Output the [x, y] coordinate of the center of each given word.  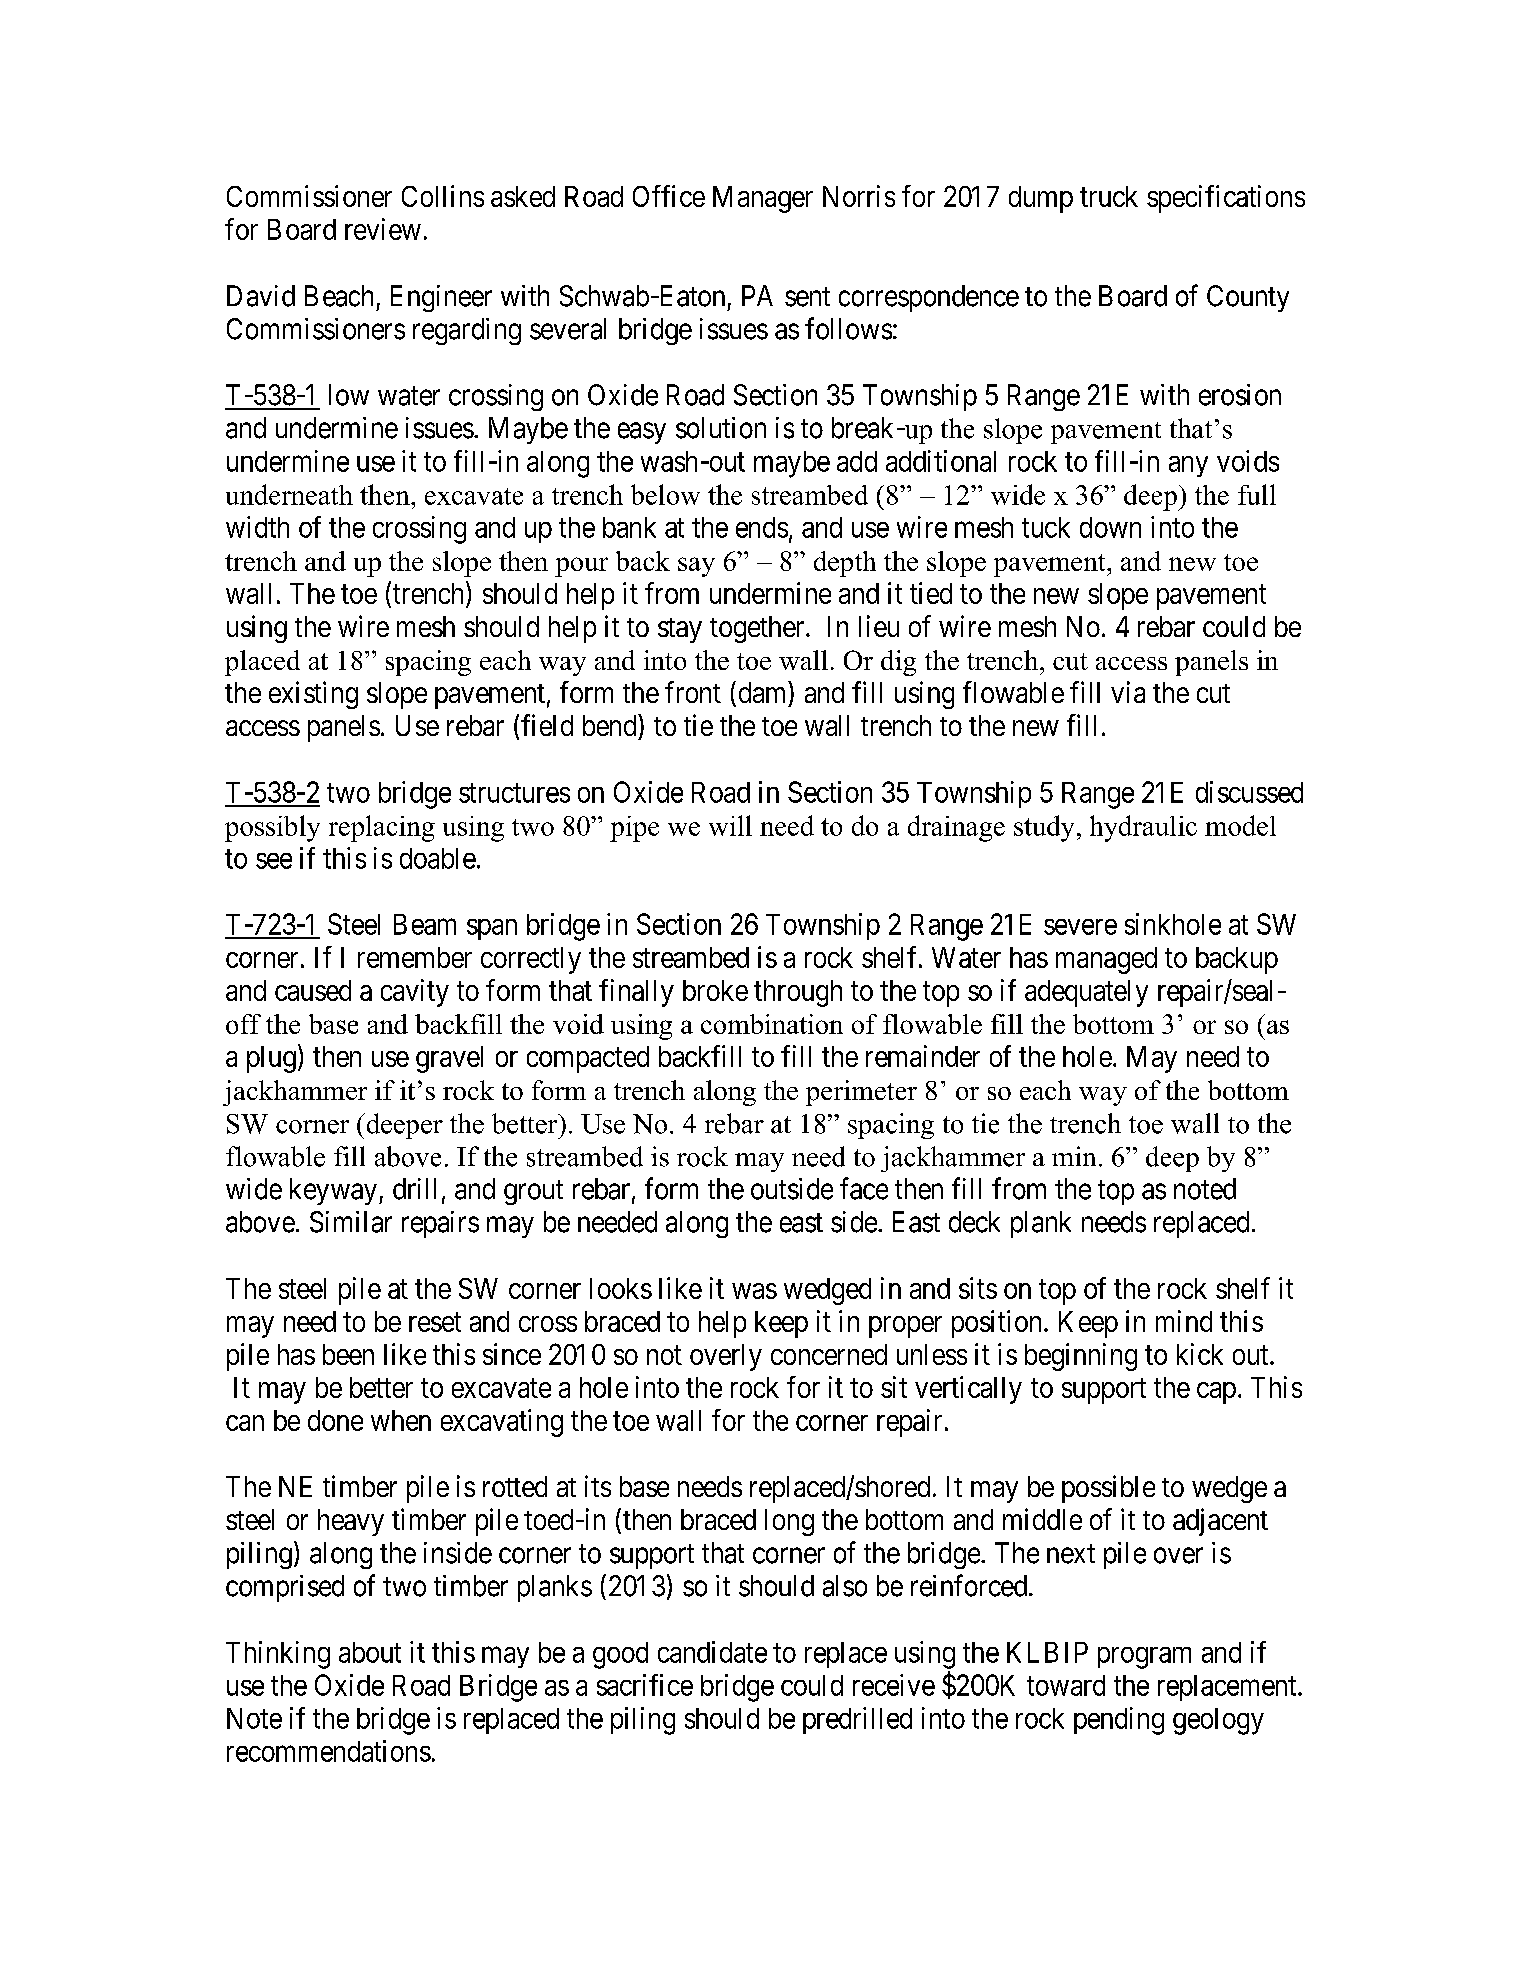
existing [313, 695]
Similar [351, 1222]
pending [1119, 1721]
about [370, 1652]
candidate [712, 1652]
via [1128, 692]
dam [764, 692]
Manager [763, 199]
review [383, 229]
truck [1109, 196]
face [864, 1188]
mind [1184, 1321]
